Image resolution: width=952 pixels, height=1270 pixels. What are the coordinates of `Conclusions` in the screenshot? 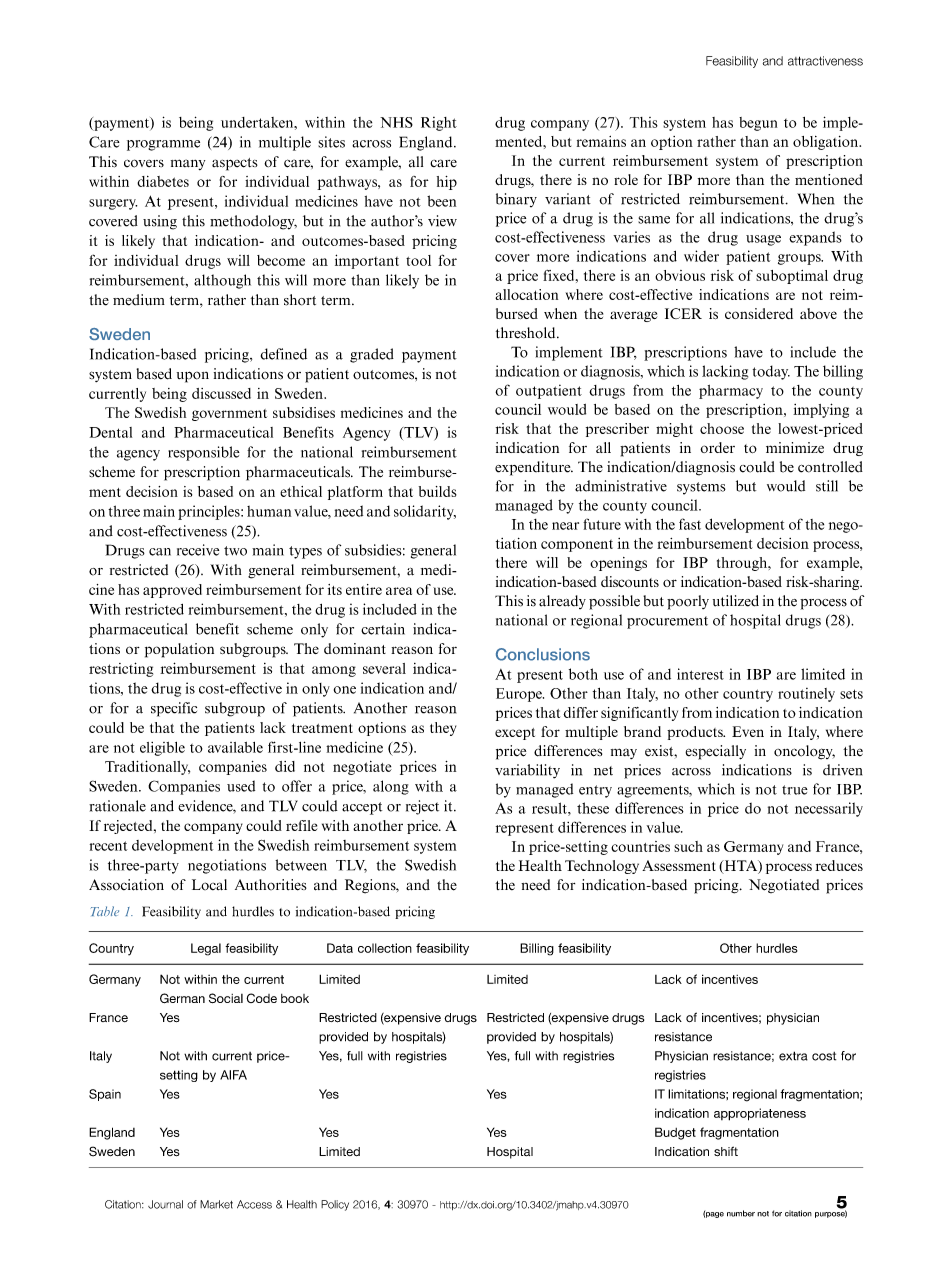 It's located at (543, 654).
